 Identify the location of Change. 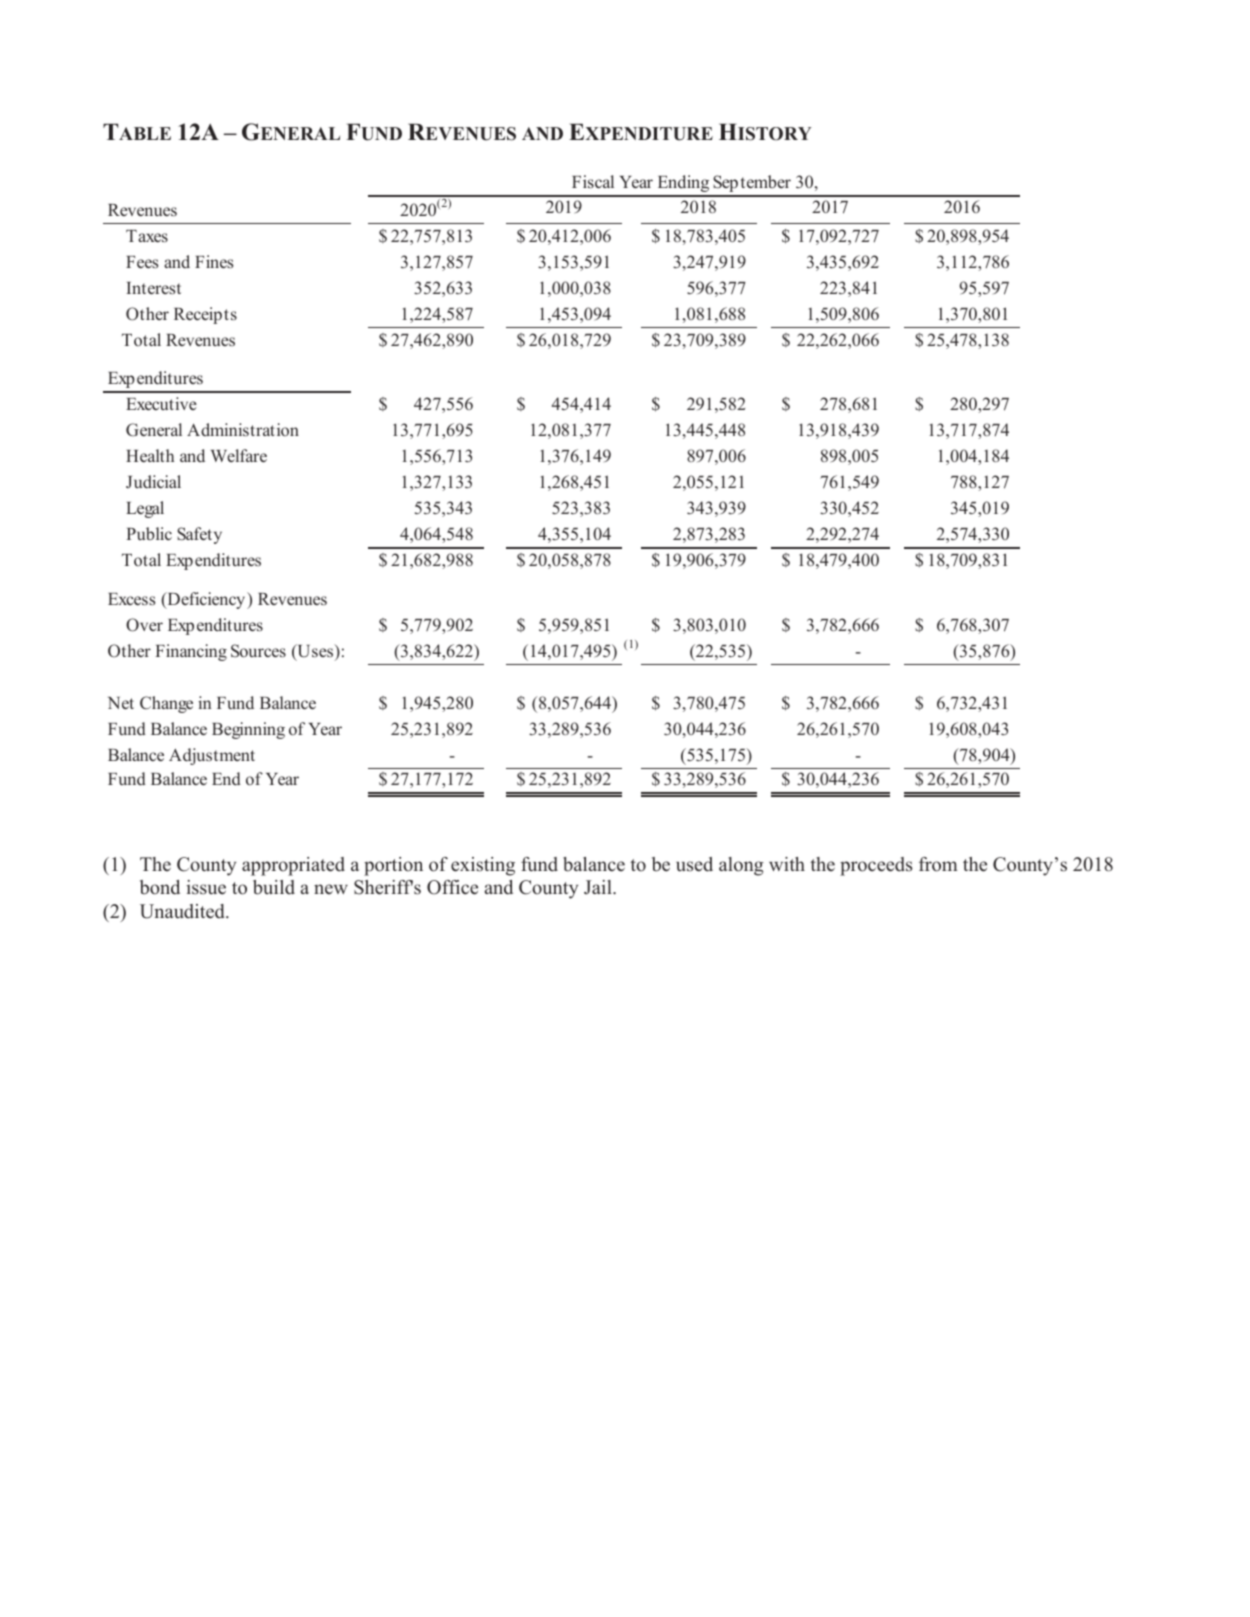
(166, 704).
